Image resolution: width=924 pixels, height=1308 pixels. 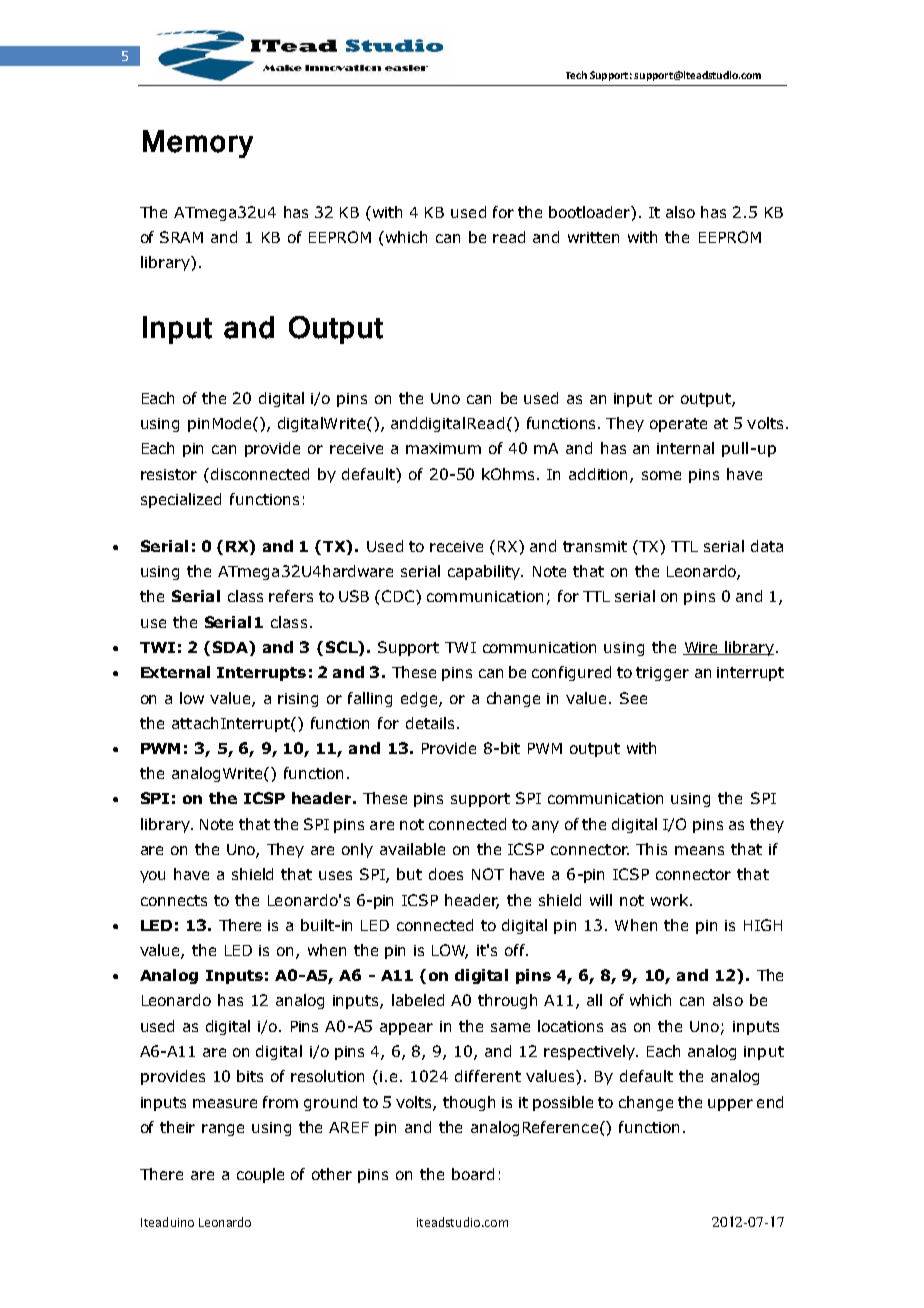 What do you see at coordinates (678, 425) in the screenshot?
I see `operate` at bounding box center [678, 425].
